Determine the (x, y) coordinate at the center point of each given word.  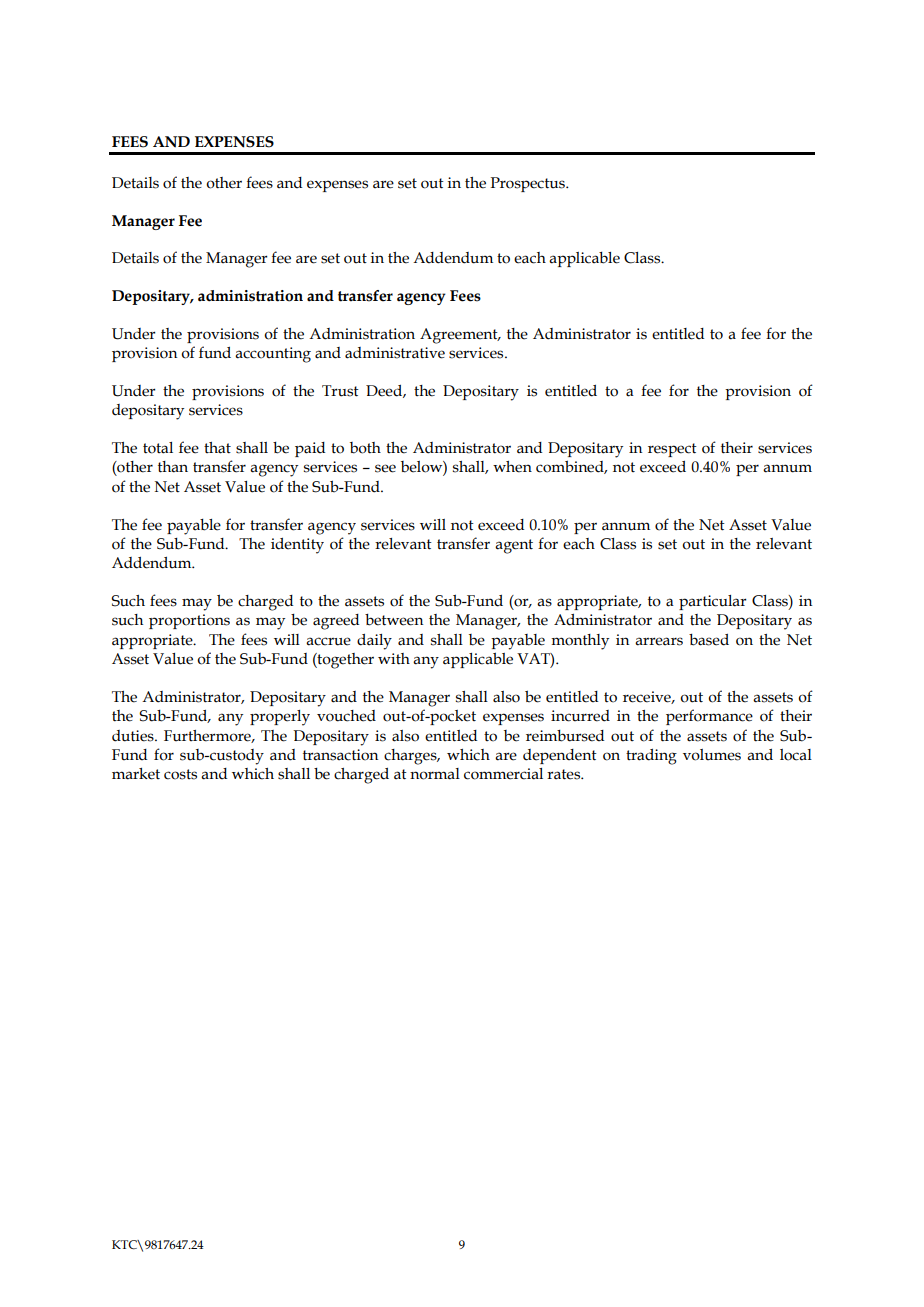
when (512, 467)
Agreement (460, 336)
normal (435, 774)
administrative (395, 353)
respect (672, 450)
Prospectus (529, 184)
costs (180, 774)
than (173, 467)
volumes (712, 755)
